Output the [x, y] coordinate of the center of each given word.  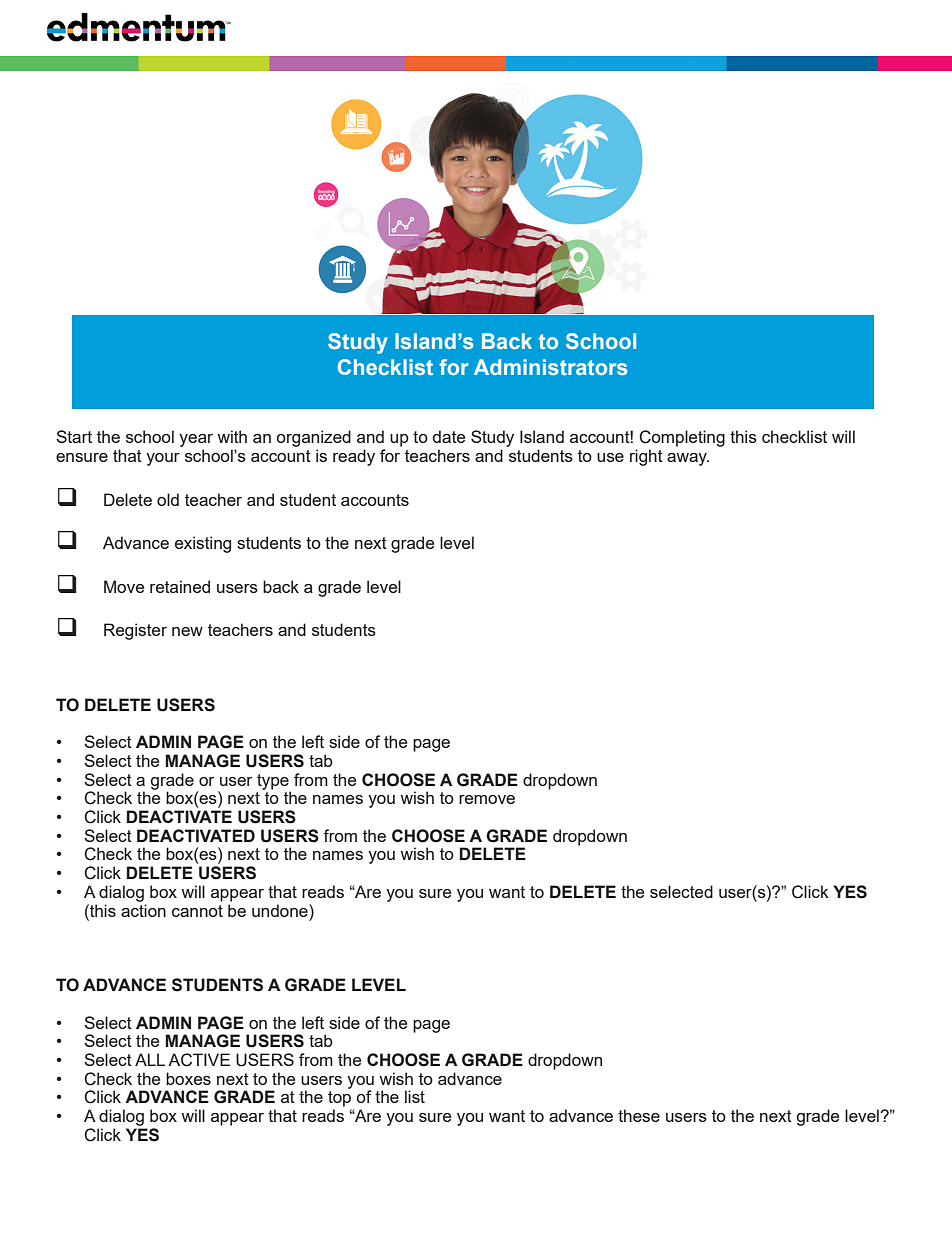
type [274, 783]
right [646, 457]
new [187, 631]
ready [354, 457]
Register [135, 631]
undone [281, 910]
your [163, 459]
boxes [188, 1078]
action [143, 910]
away [688, 459]
